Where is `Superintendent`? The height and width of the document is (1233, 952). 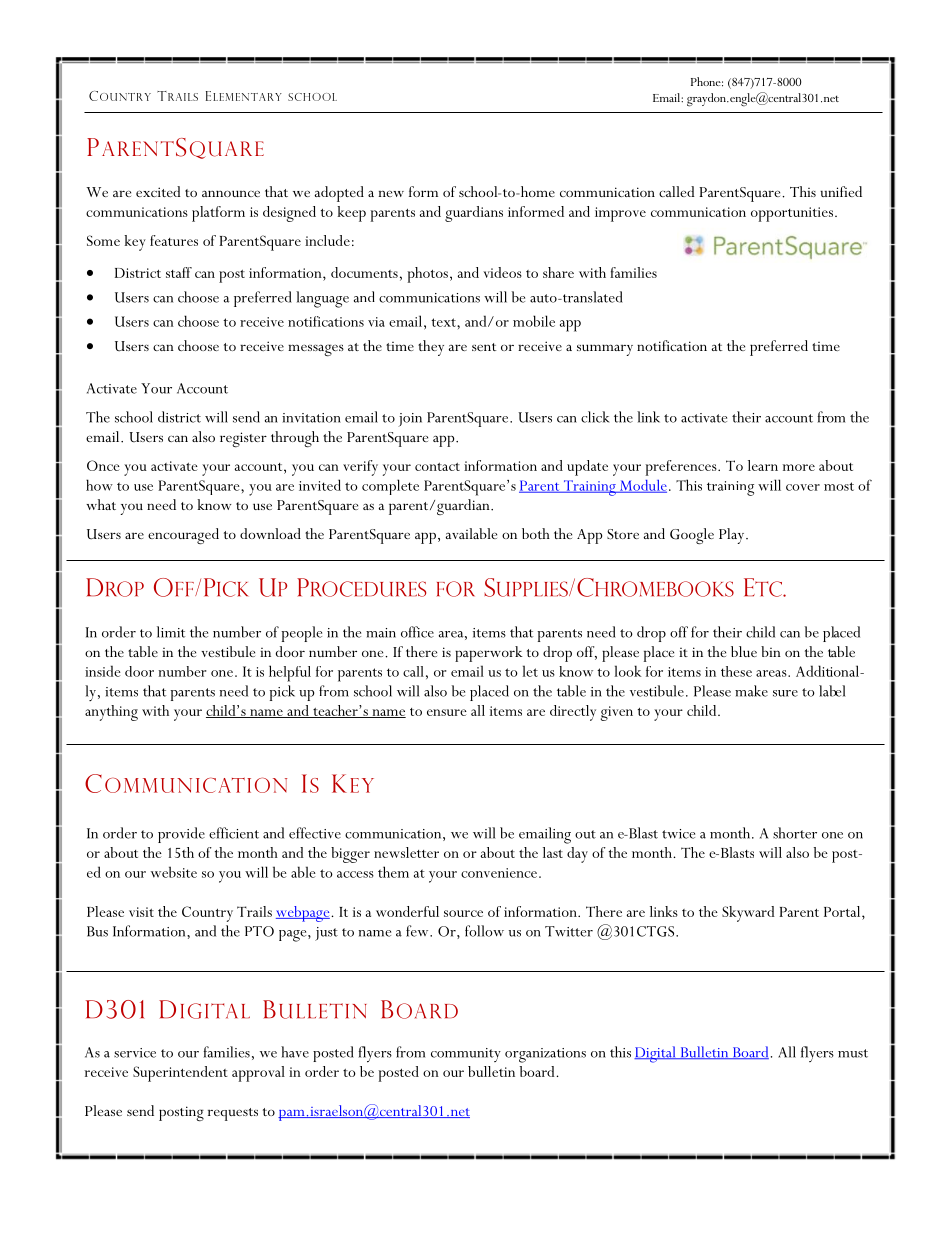 Superintendent is located at coordinates (180, 1074).
